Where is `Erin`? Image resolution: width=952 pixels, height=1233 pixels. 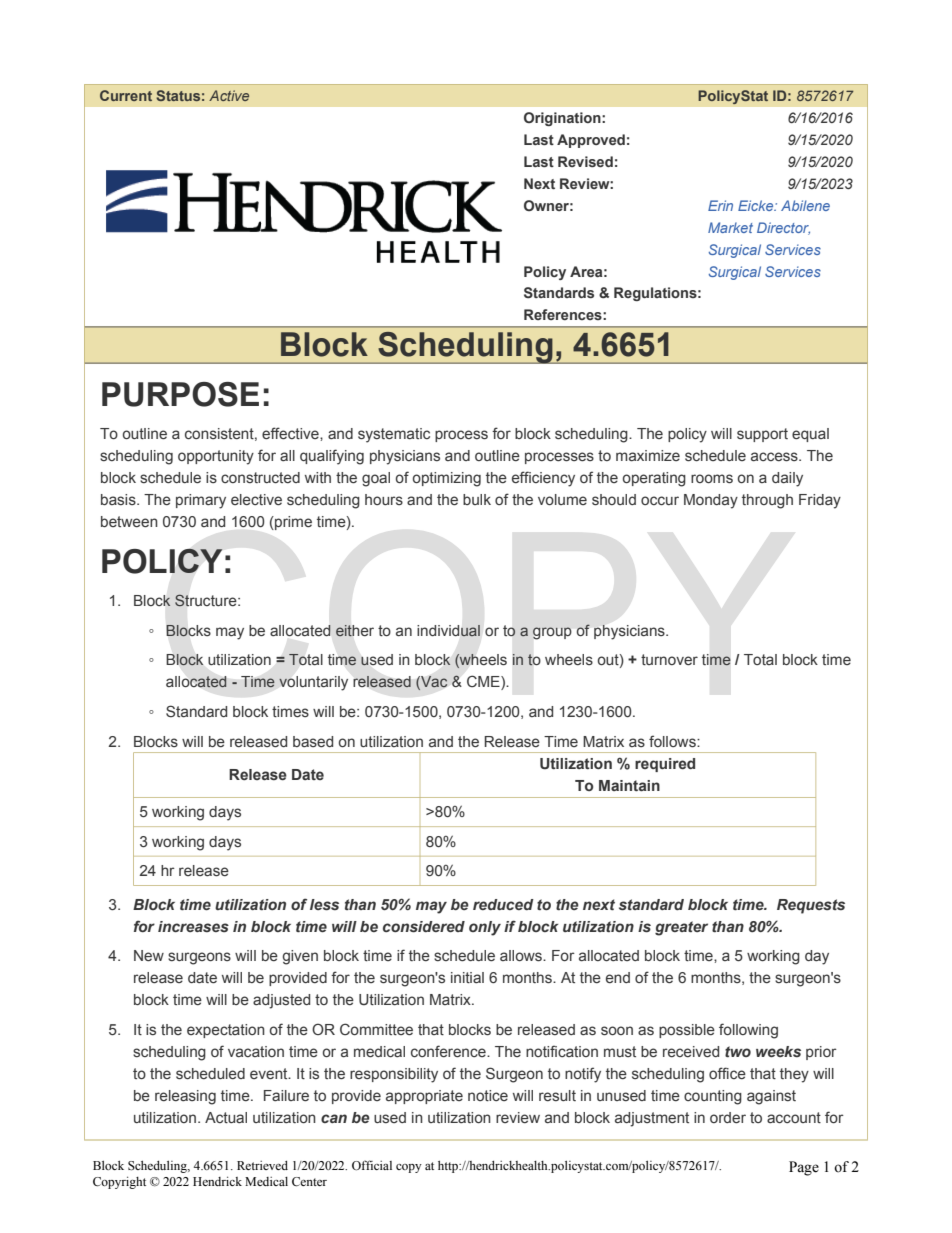 Erin is located at coordinates (720, 205).
